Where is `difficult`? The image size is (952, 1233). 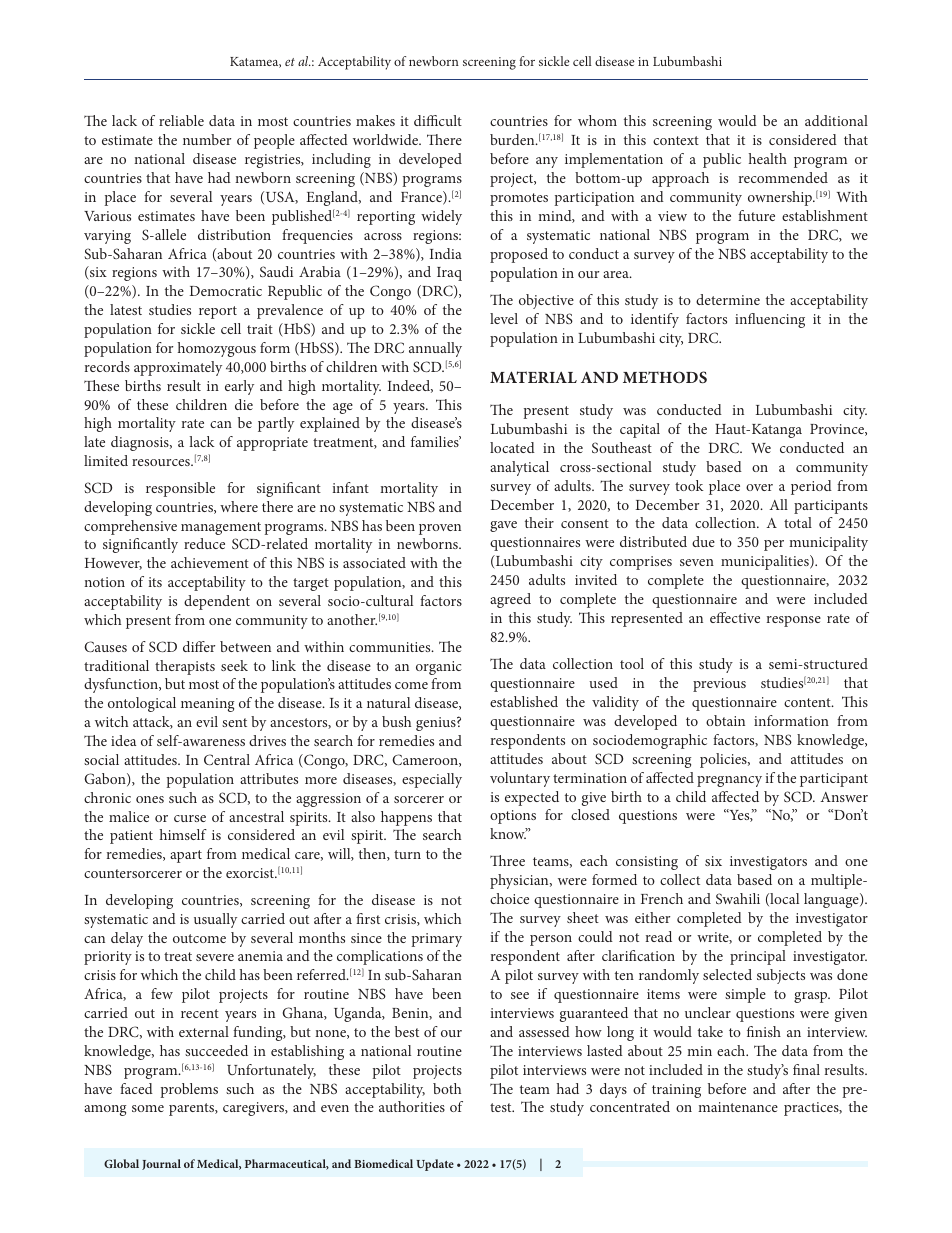
difficult is located at coordinates (438, 120).
